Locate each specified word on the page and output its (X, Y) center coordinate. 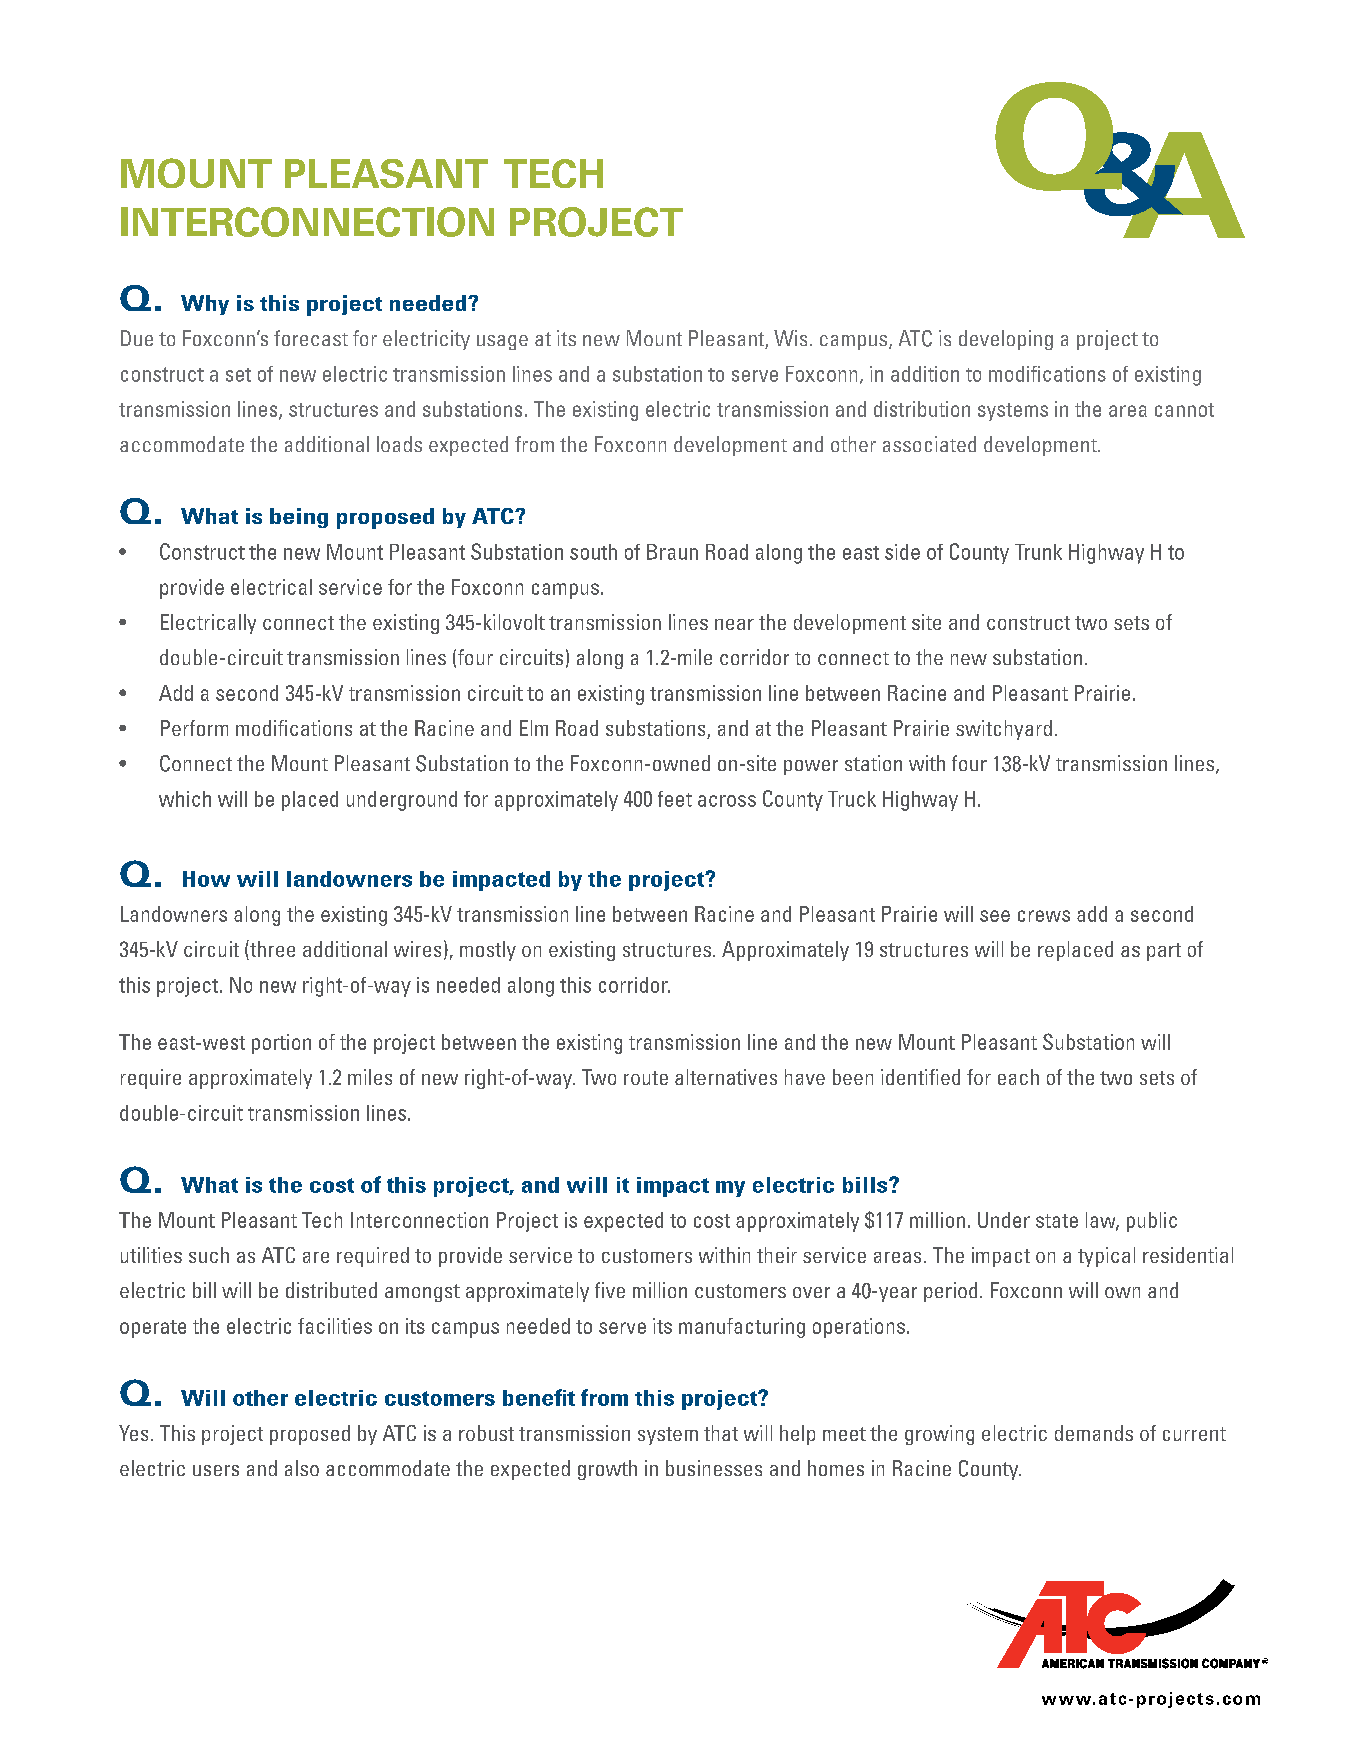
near (734, 624)
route (646, 1078)
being (299, 518)
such (209, 1255)
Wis (790, 338)
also (302, 1468)
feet (675, 799)
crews (1044, 916)
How (206, 879)
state (1057, 1221)
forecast (311, 338)
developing (1006, 340)
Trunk (1038, 552)
